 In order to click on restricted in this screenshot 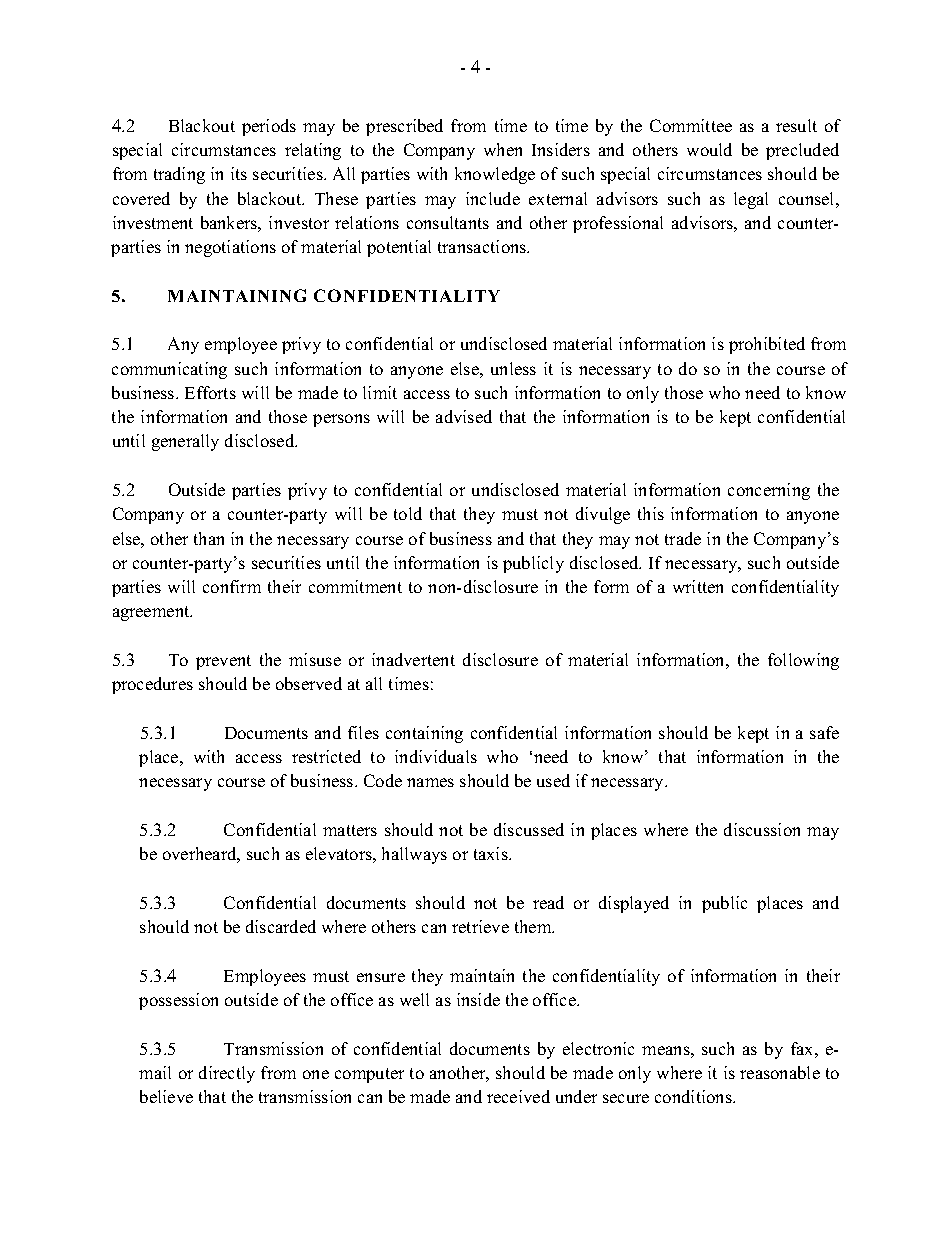, I will do `click(326, 756)`.
